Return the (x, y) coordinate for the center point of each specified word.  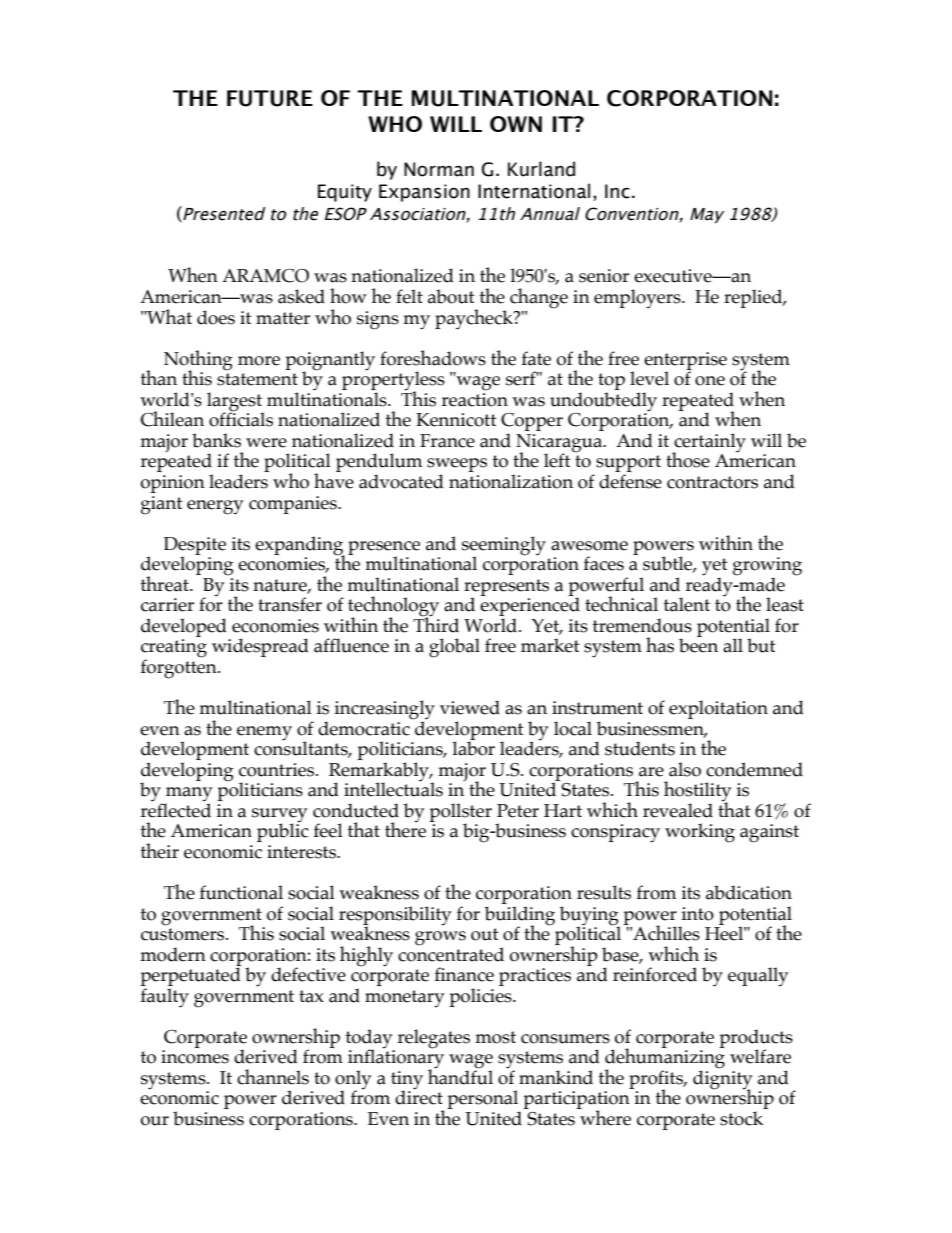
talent (687, 604)
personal (483, 1101)
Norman (439, 169)
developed (184, 627)
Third (436, 624)
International (534, 191)
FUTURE (270, 98)
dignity (722, 1080)
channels (273, 1077)
